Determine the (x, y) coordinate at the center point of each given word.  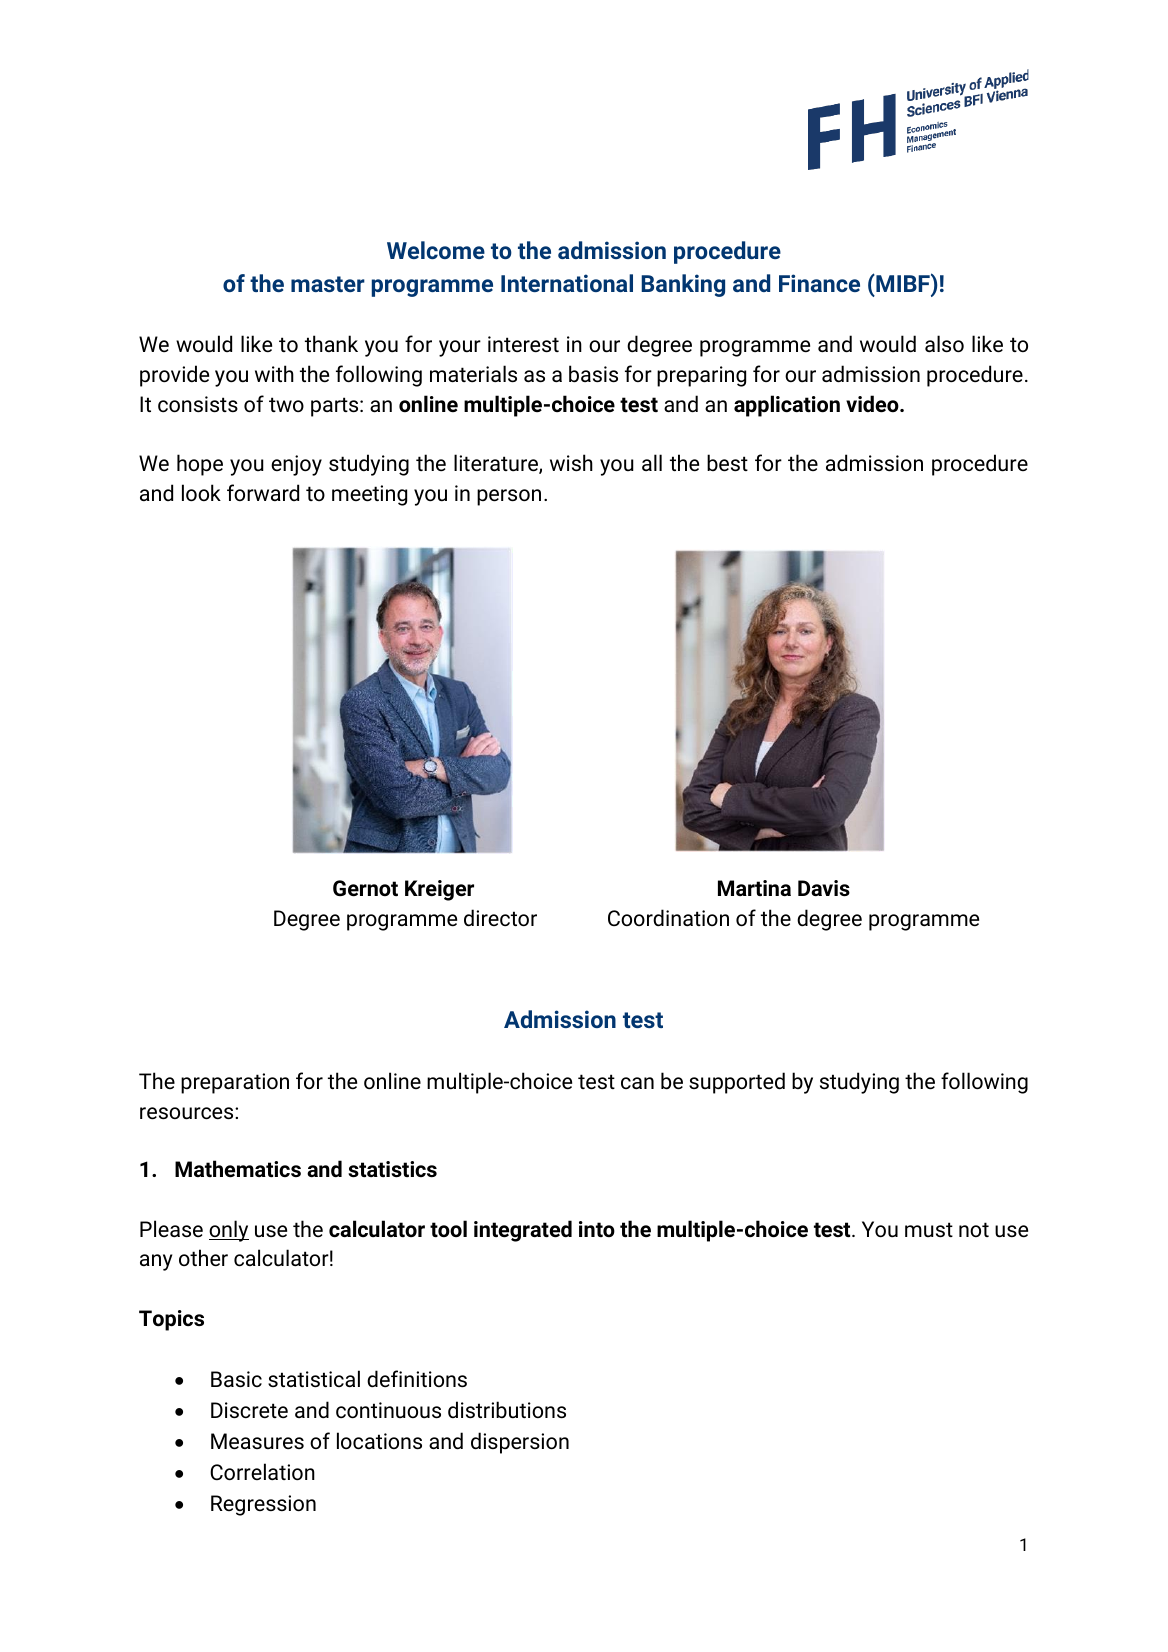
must (929, 1229)
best (727, 463)
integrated (523, 1231)
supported (737, 1083)
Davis (824, 888)
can (637, 1083)
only (229, 1231)
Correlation (262, 1472)
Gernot (365, 888)
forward (263, 492)
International (567, 283)
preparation (235, 1083)
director (500, 918)
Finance (819, 283)
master (328, 284)
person (509, 497)
